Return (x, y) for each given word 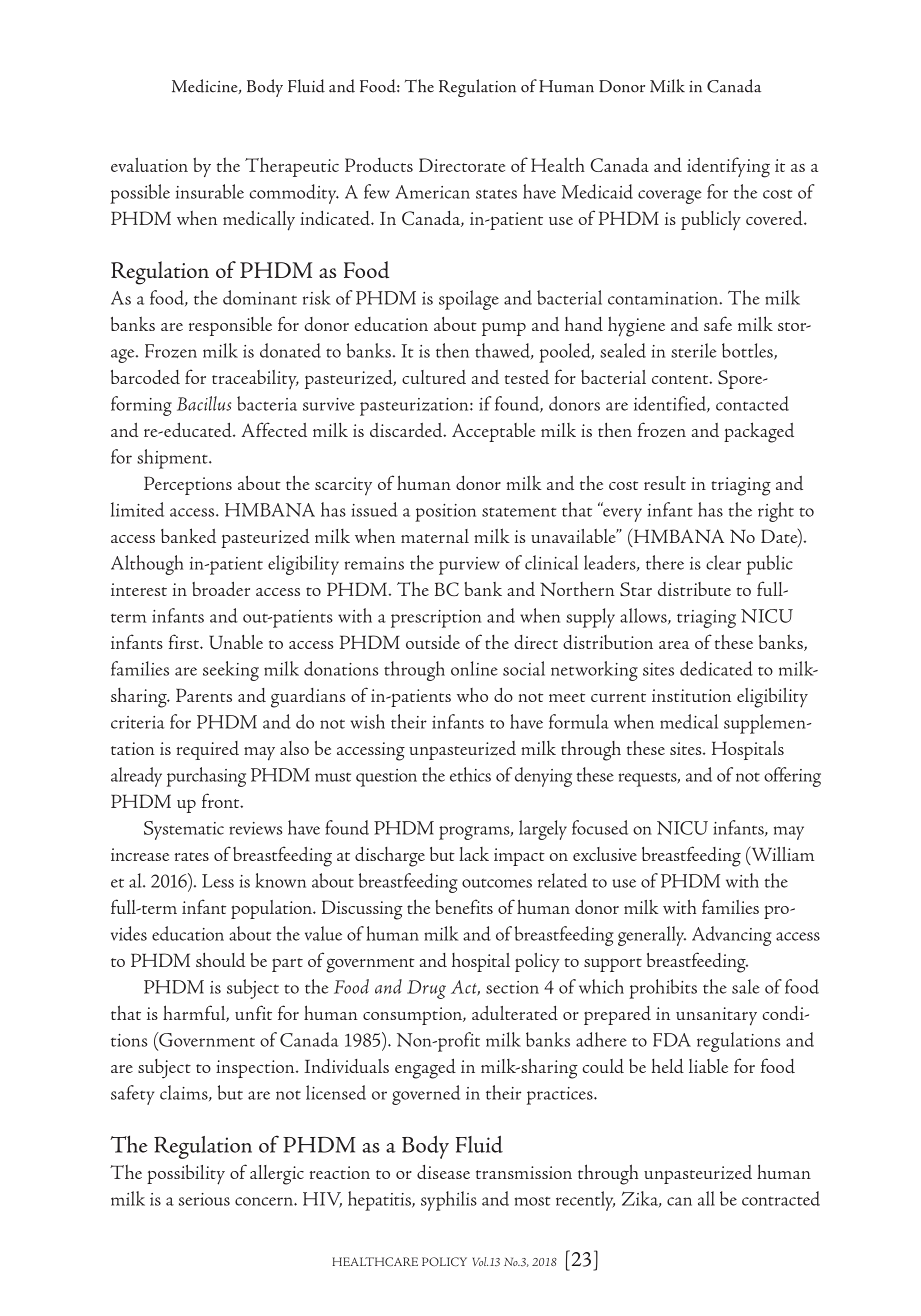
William (781, 855)
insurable (210, 191)
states (496, 194)
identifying (728, 167)
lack (474, 854)
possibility (186, 1175)
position (445, 513)
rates (192, 856)
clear (723, 562)
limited (137, 509)
